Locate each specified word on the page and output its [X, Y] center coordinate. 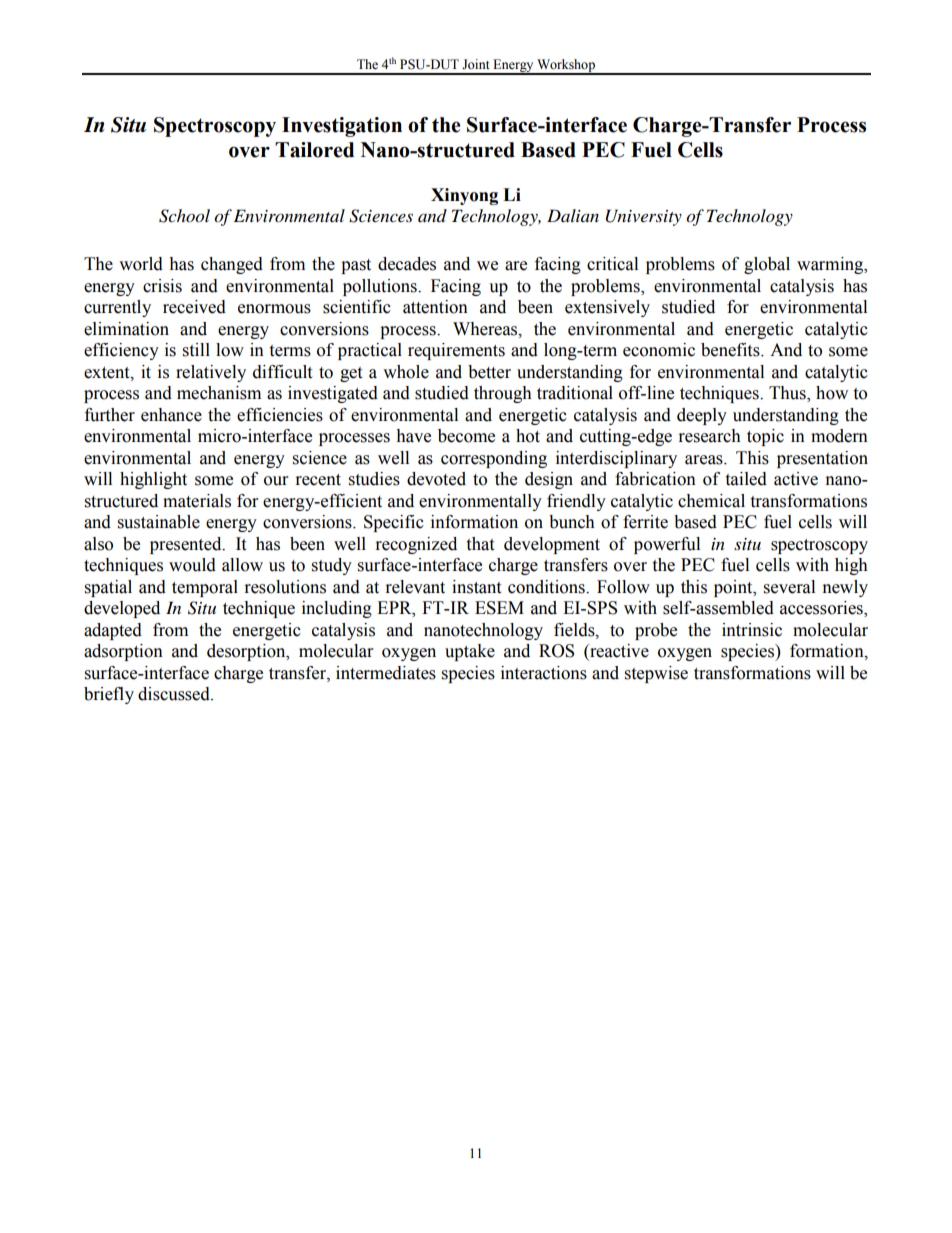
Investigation [342, 127]
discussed [175, 694]
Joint [476, 64]
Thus [788, 394]
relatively [211, 373]
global [767, 265]
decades [407, 264]
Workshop [566, 66]
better [489, 372]
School [184, 216]
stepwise [656, 674]
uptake [470, 652]
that [480, 544]
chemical [711, 501]
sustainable [159, 522]
